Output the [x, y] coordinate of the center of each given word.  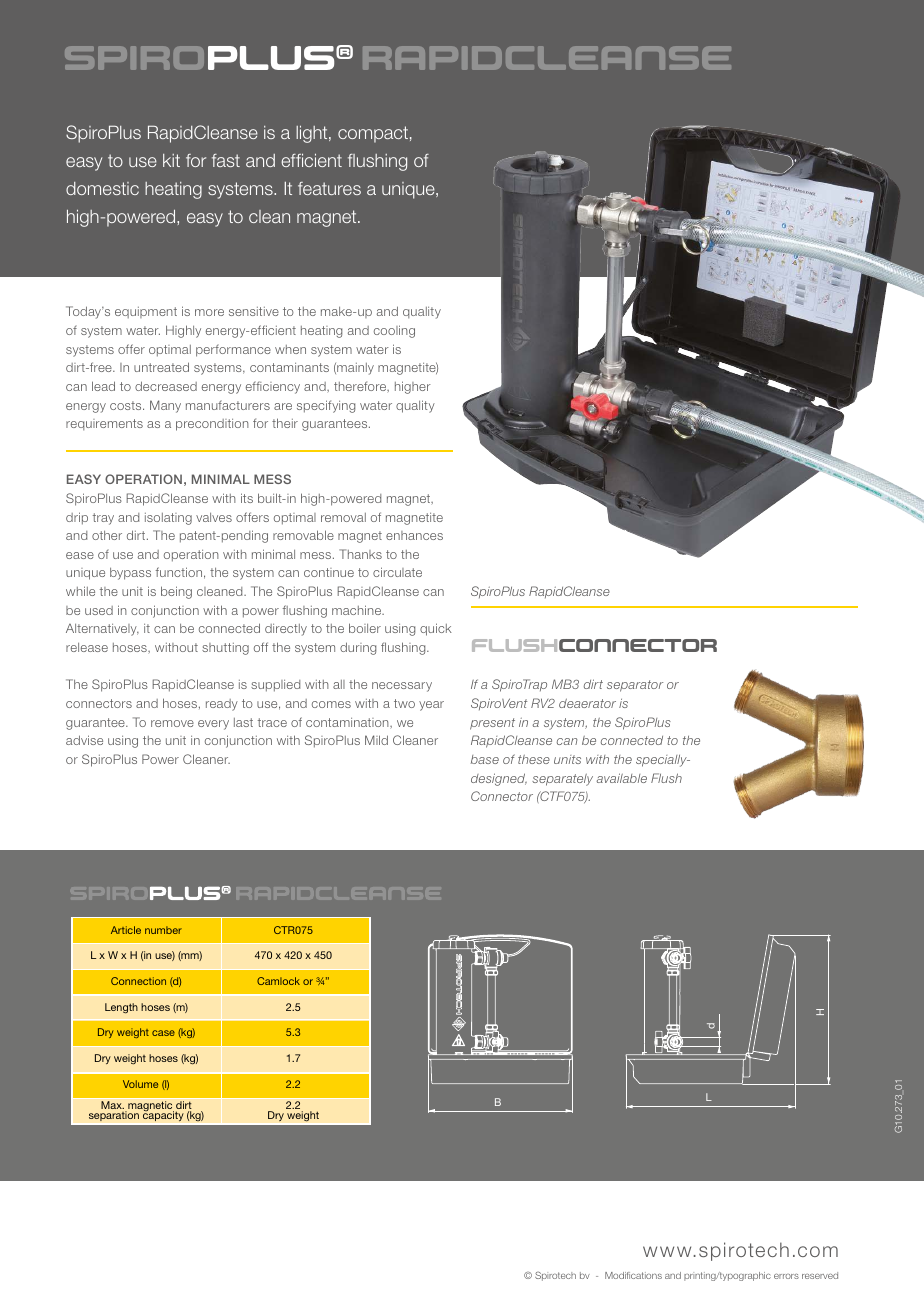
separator [635, 686]
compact [373, 134]
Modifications [633, 1275]
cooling [394, 331]
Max [112, 1105]
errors [786, 1276]
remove [172, 723]
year [431, 706]
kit [171, 160]
